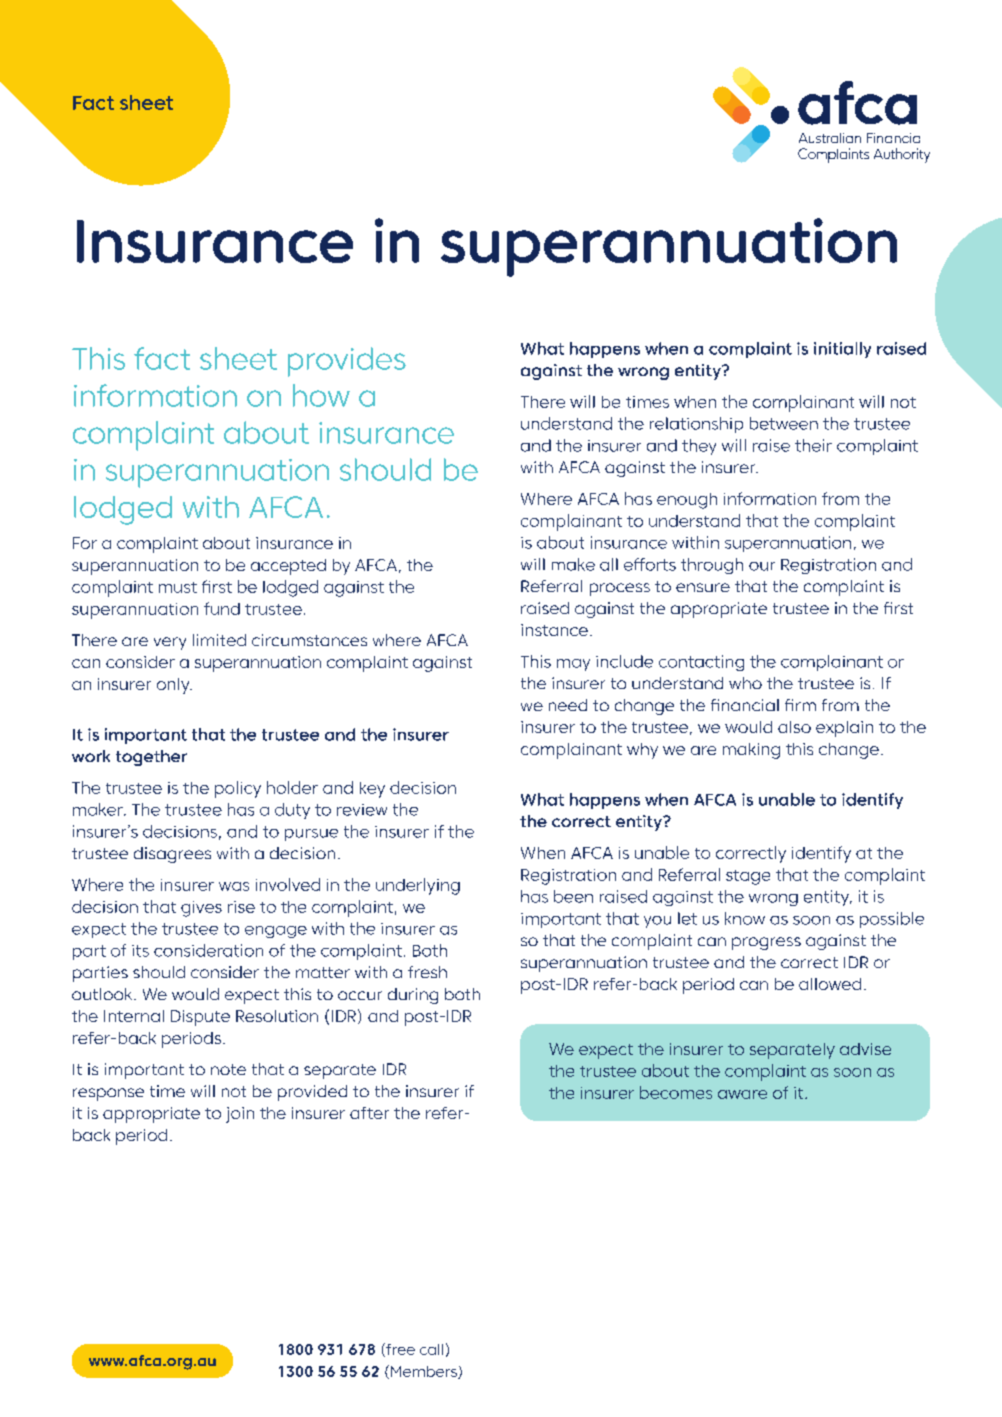 The image size is (1002, 1417). I want to click on free, so click(399, 1350).
